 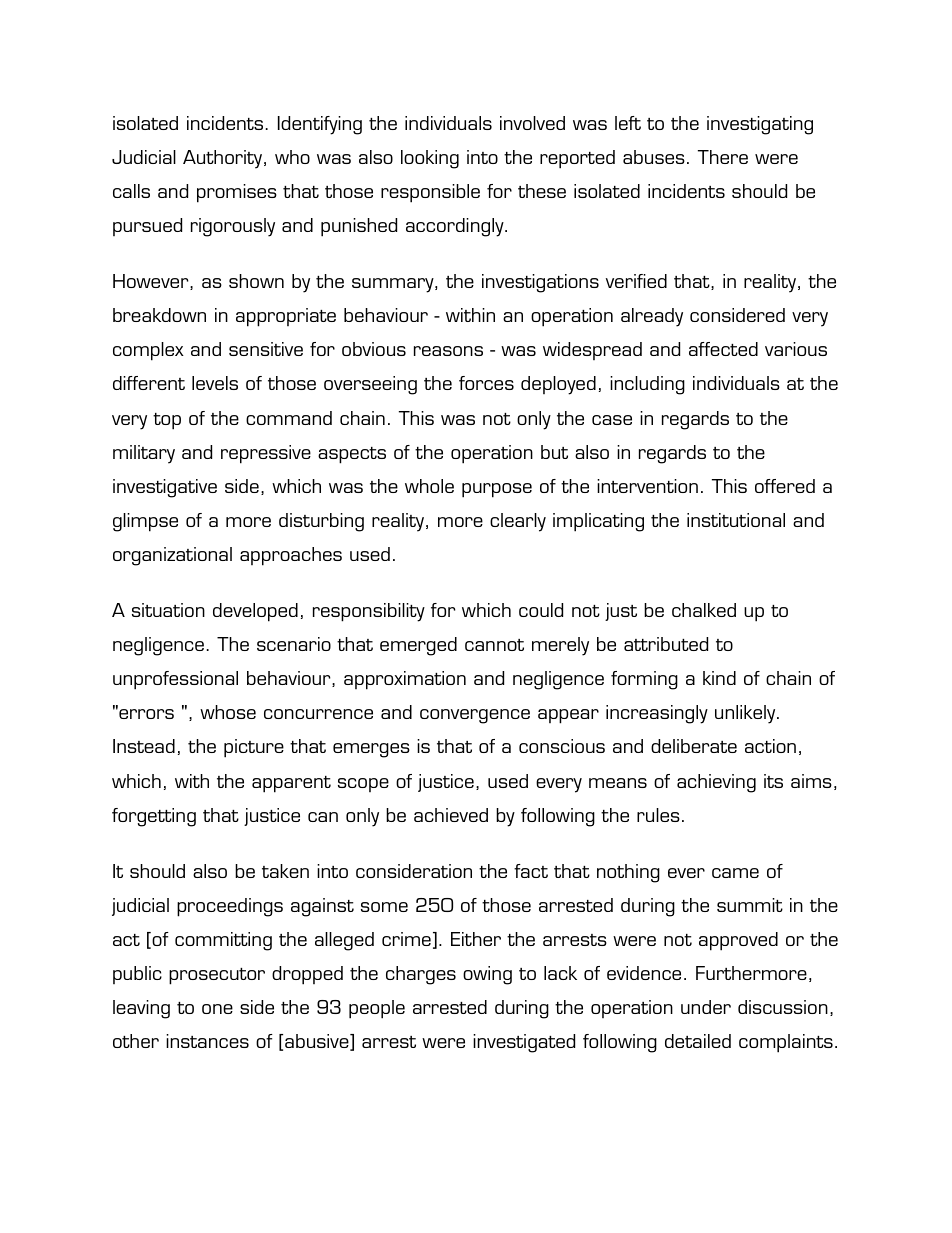 I want to click on forces, so click(x=486, y=383).
